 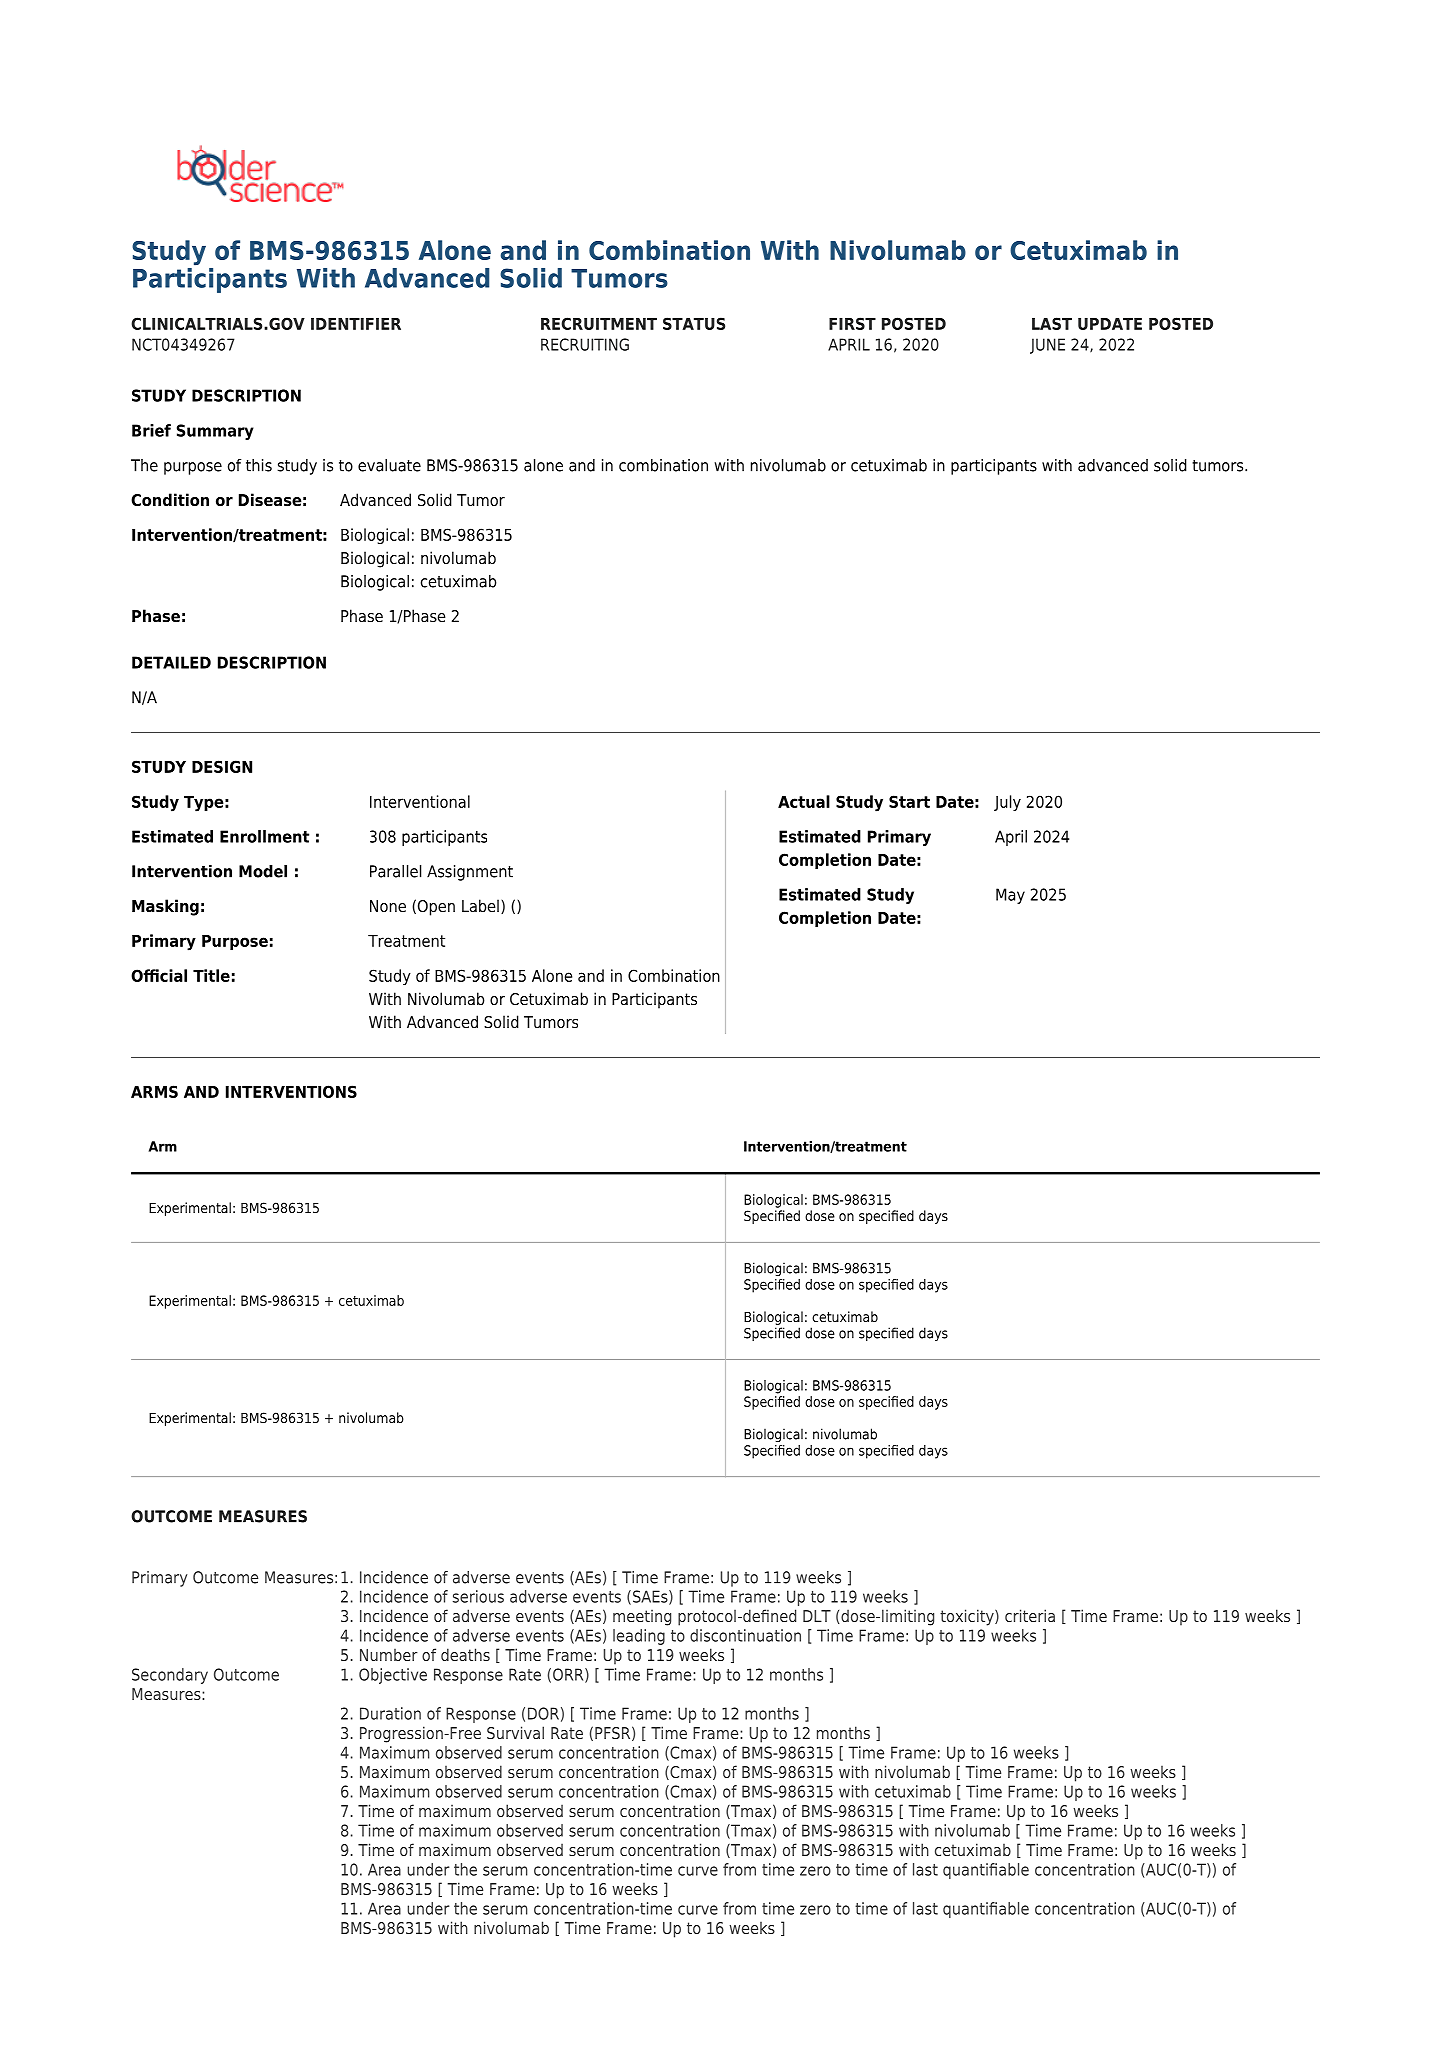 What do you see at coordinates (585, 344) in the document?
I see `RECRUITING` at bounding box center [585, 344].
